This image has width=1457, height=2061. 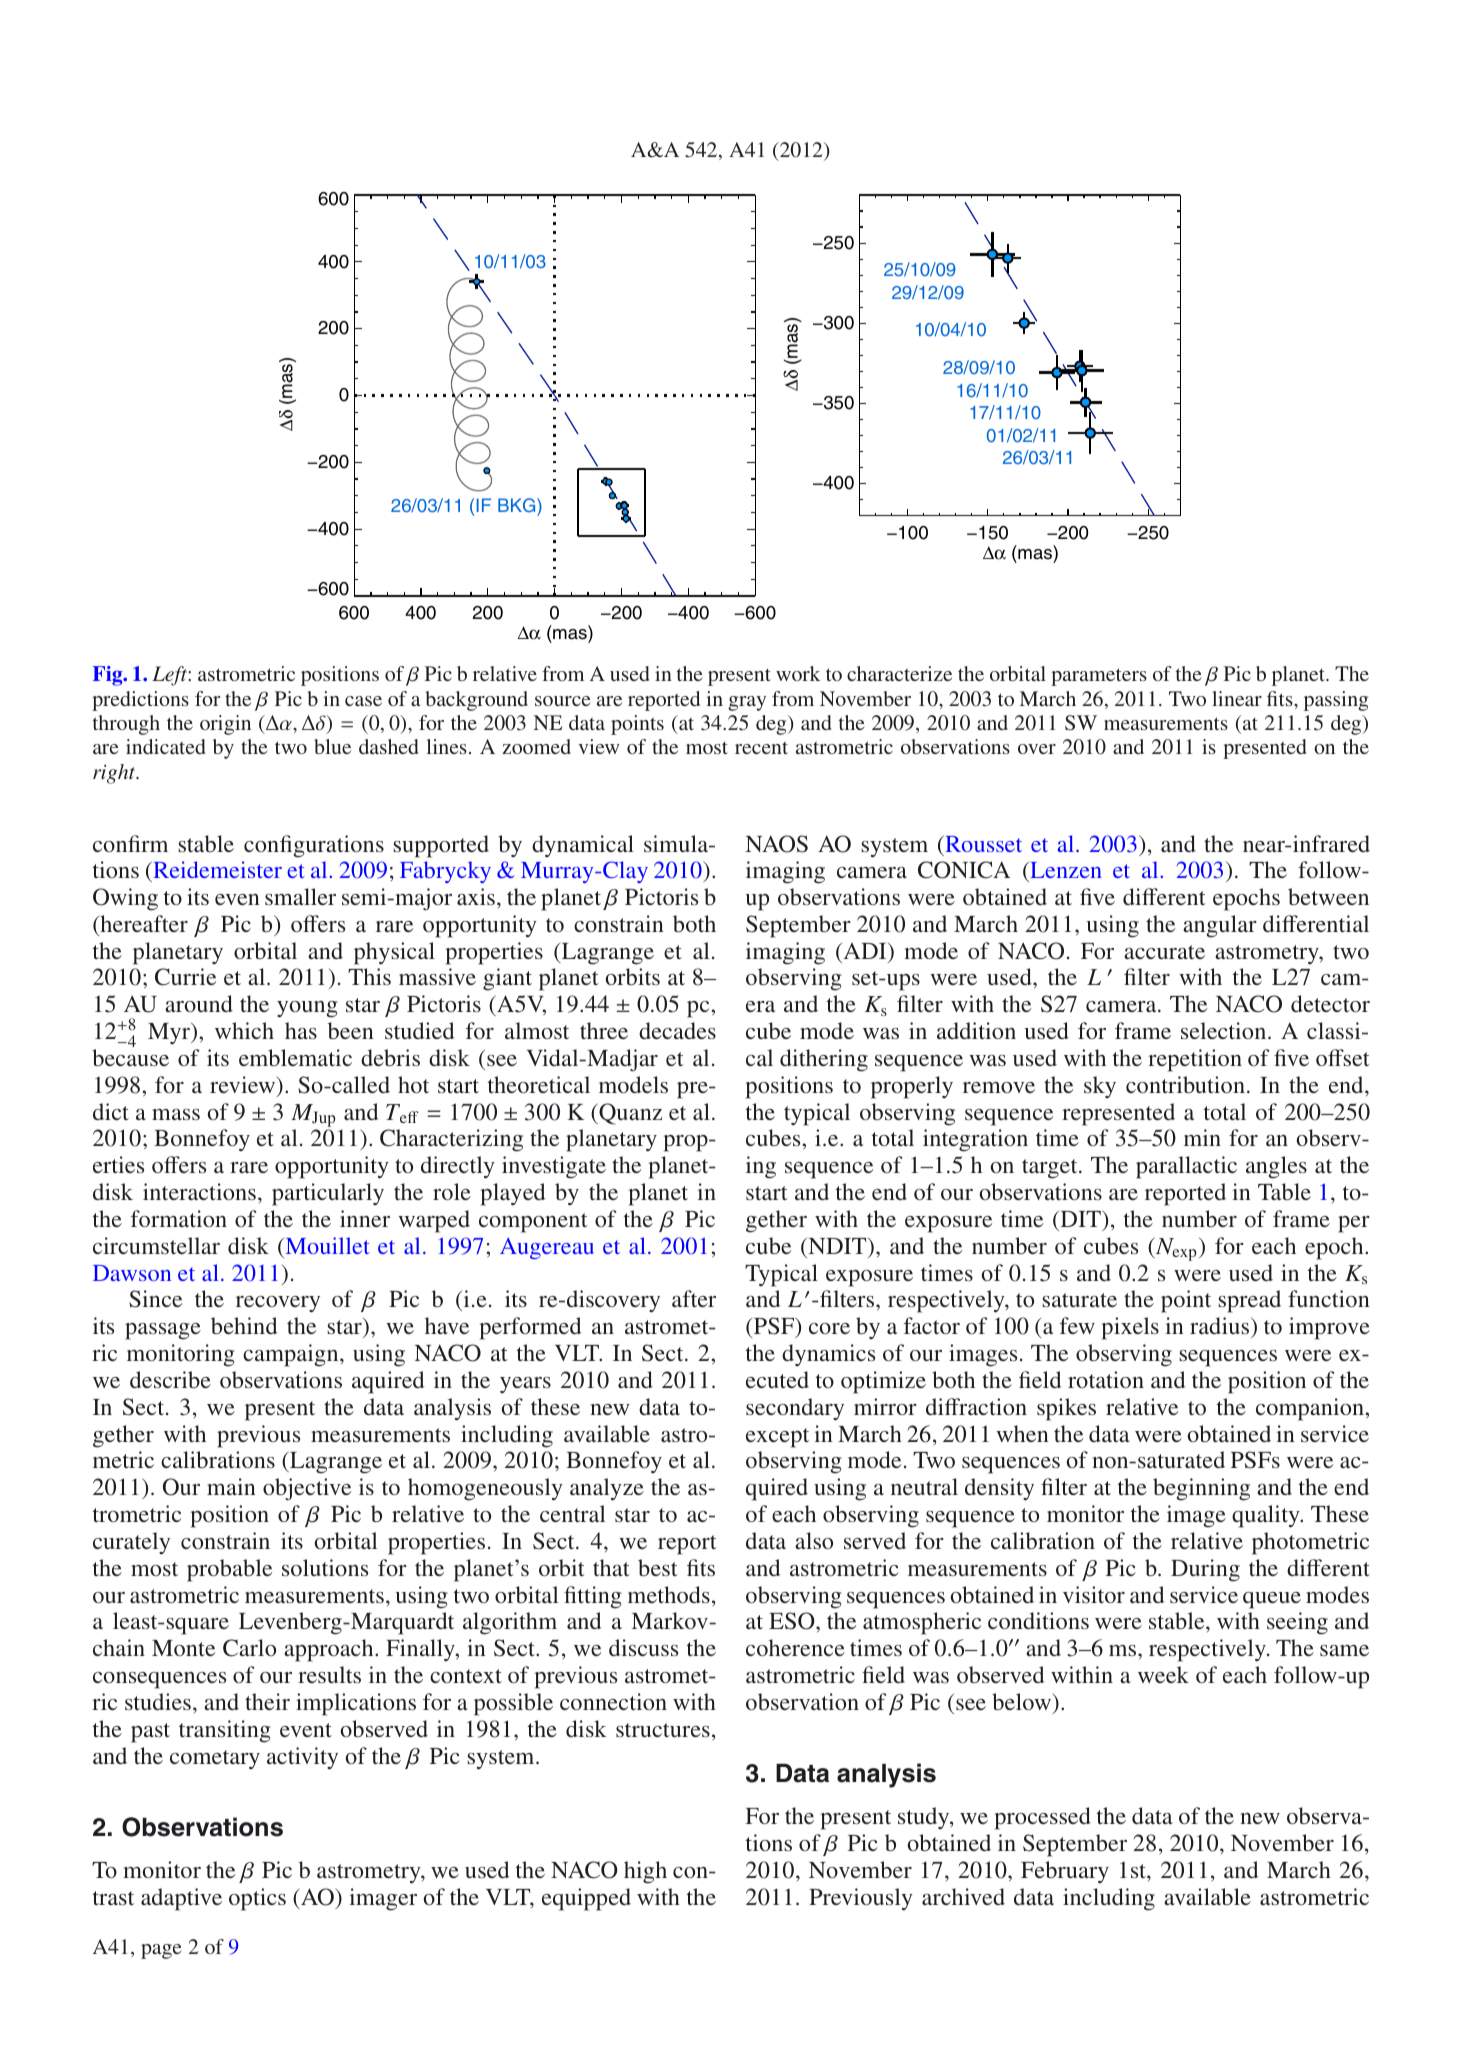 What do you see at coordinates (1099, 677) in the image?
I see `parameters` at bounding box center [1099, 677].
